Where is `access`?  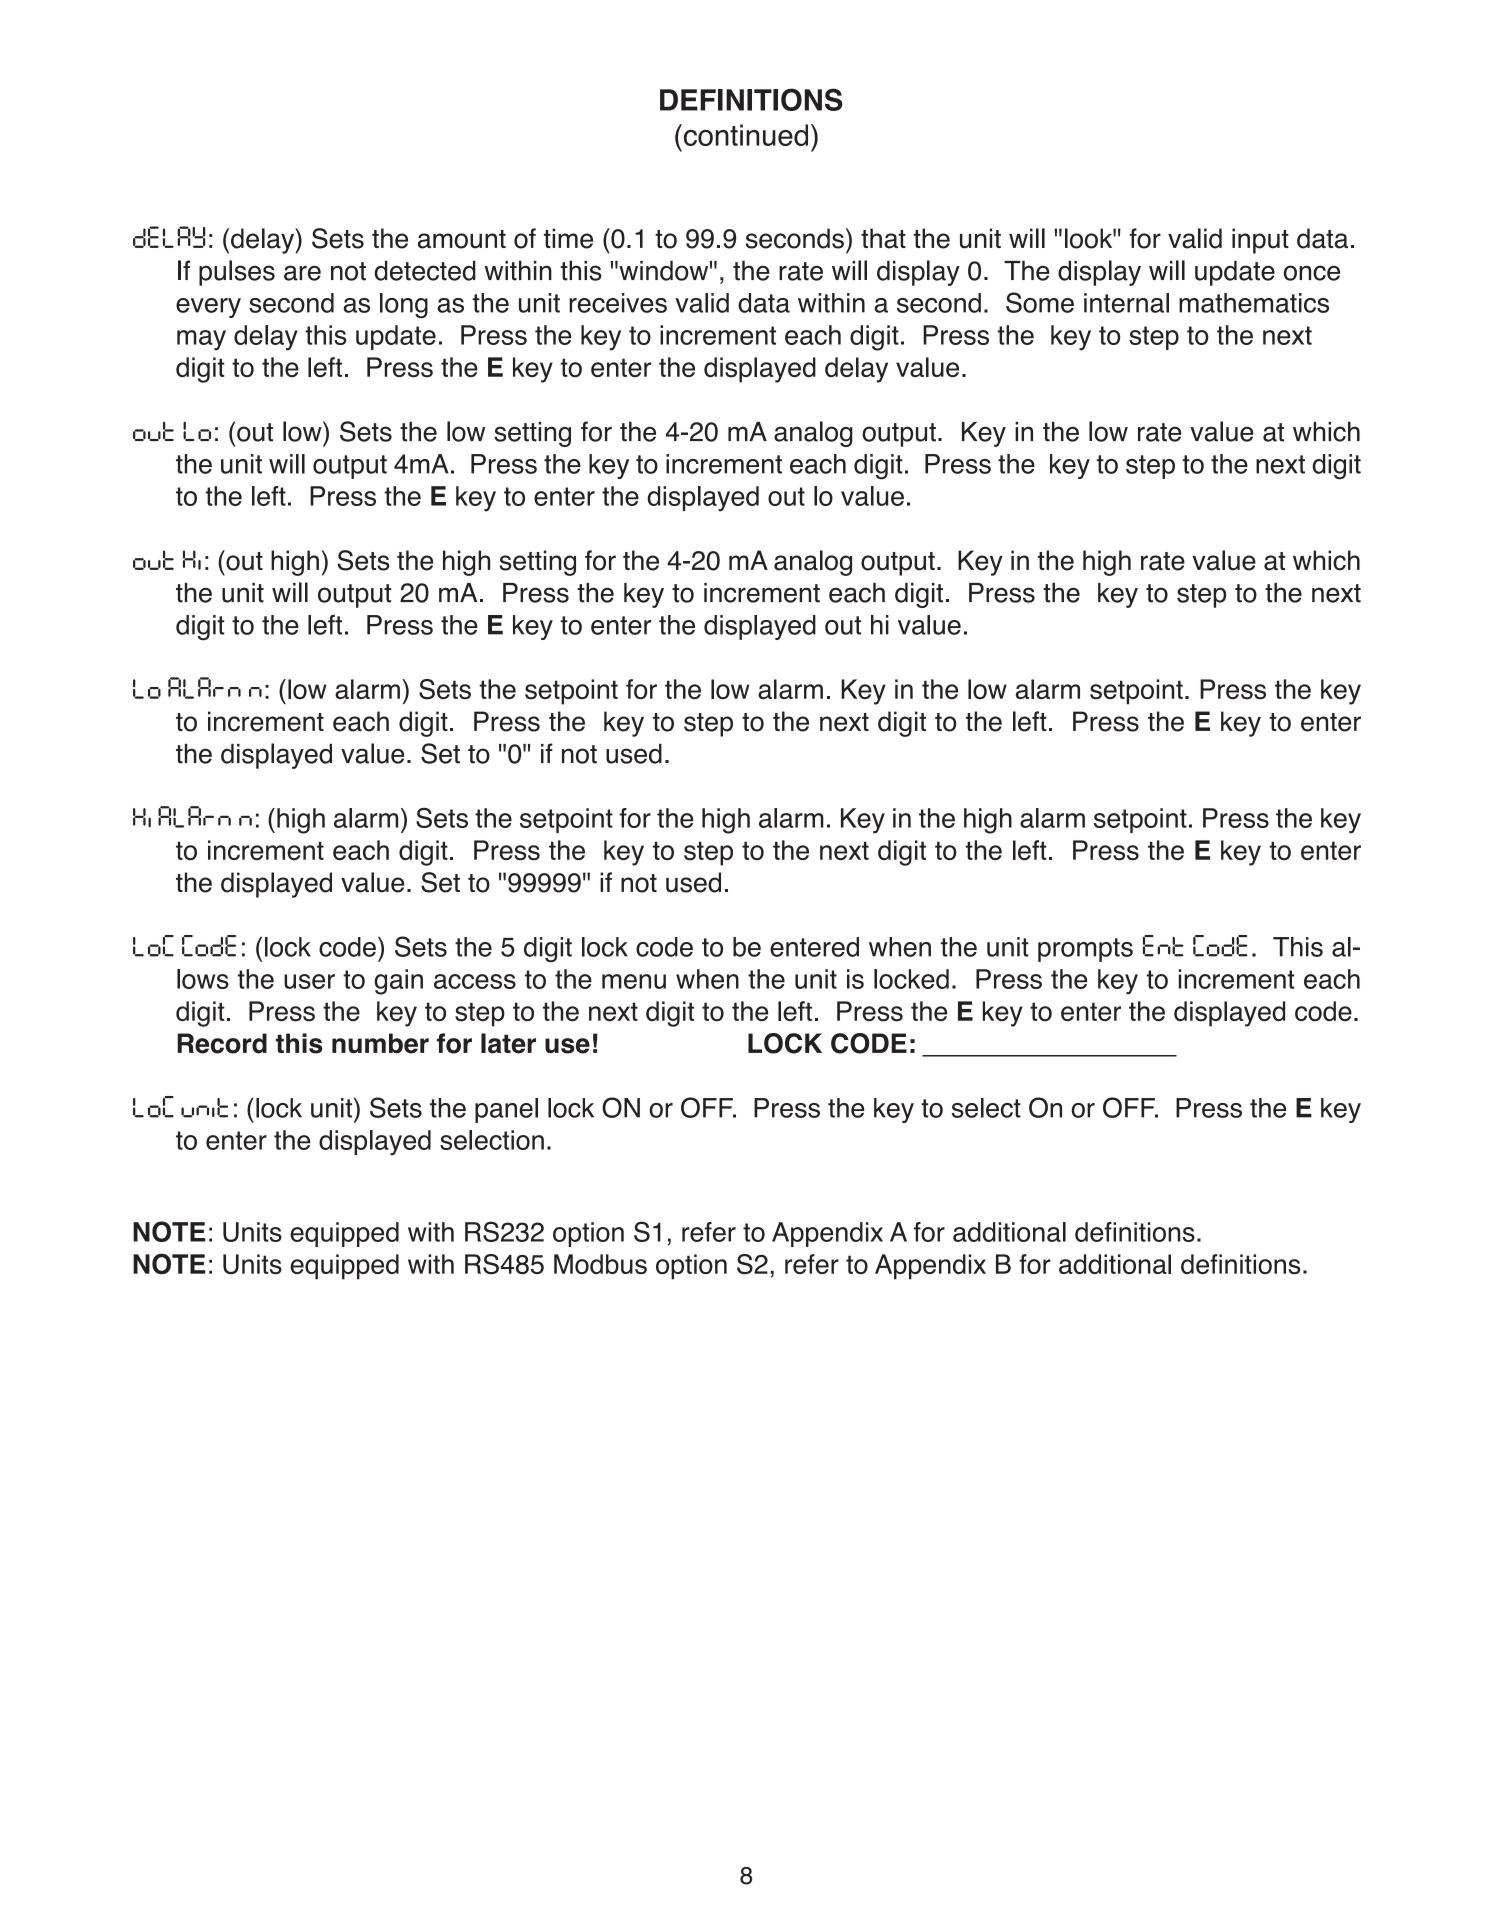 access is located at coordinates (475, 981).
